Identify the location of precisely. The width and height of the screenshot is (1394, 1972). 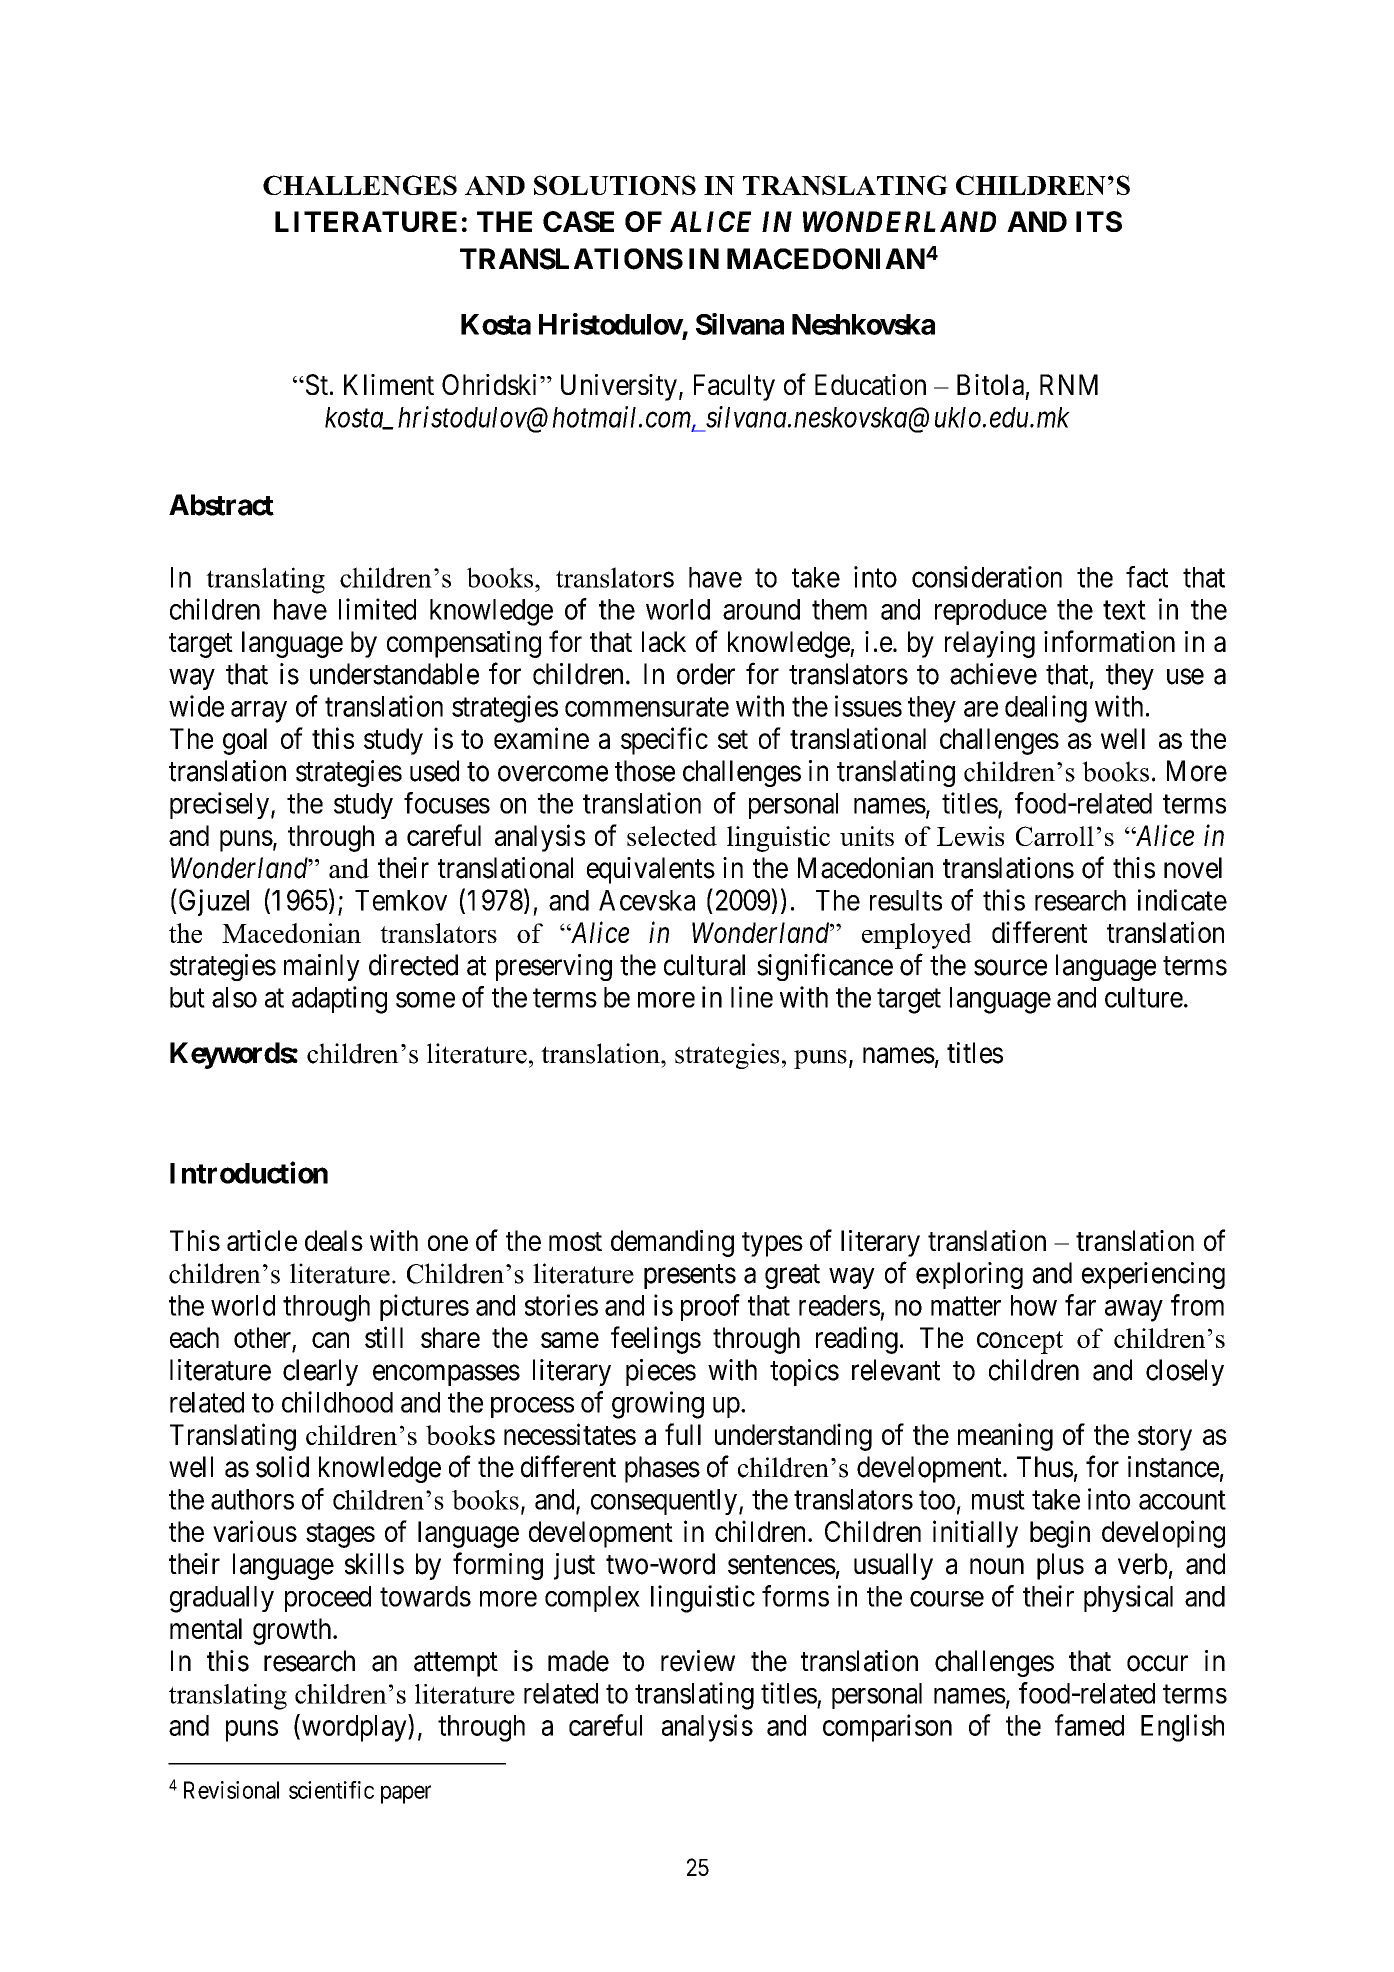
(221, 805).
